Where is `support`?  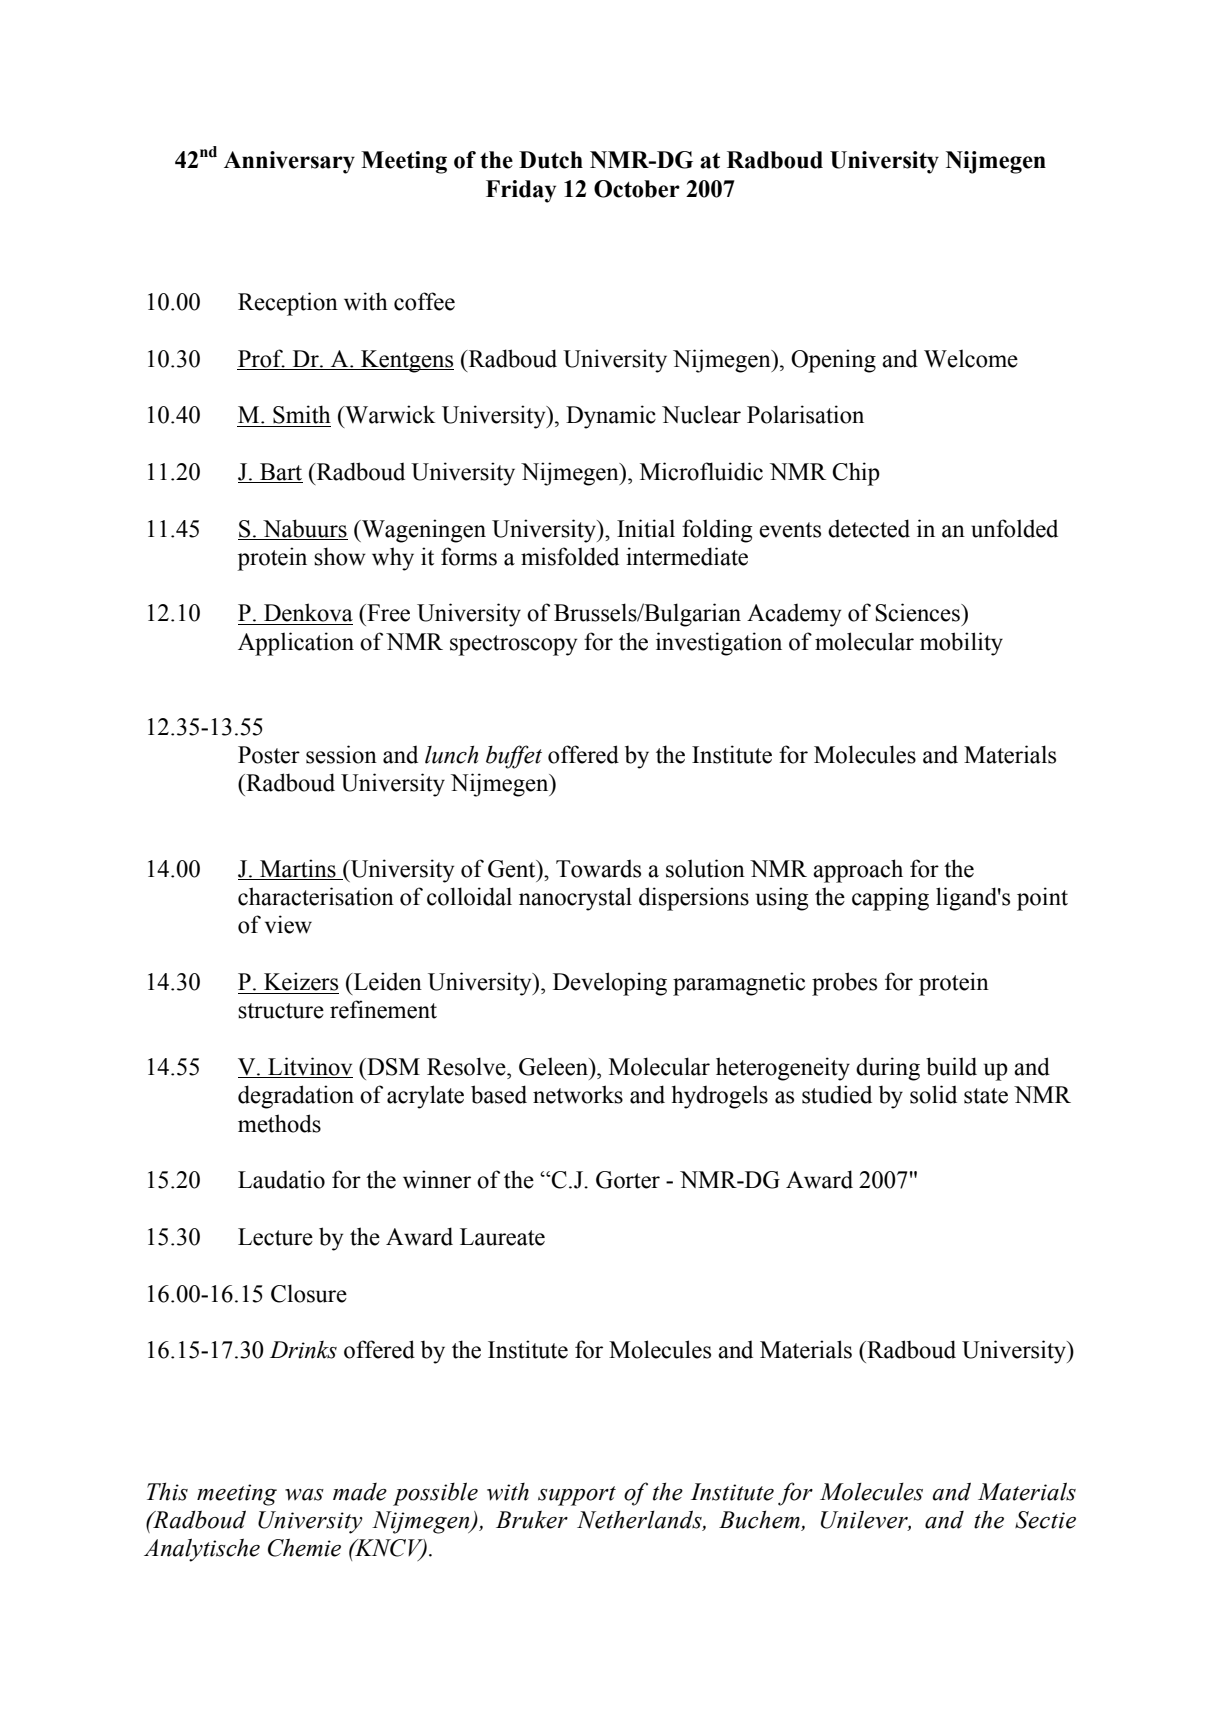 support is located at coordinates (577, 1496).
